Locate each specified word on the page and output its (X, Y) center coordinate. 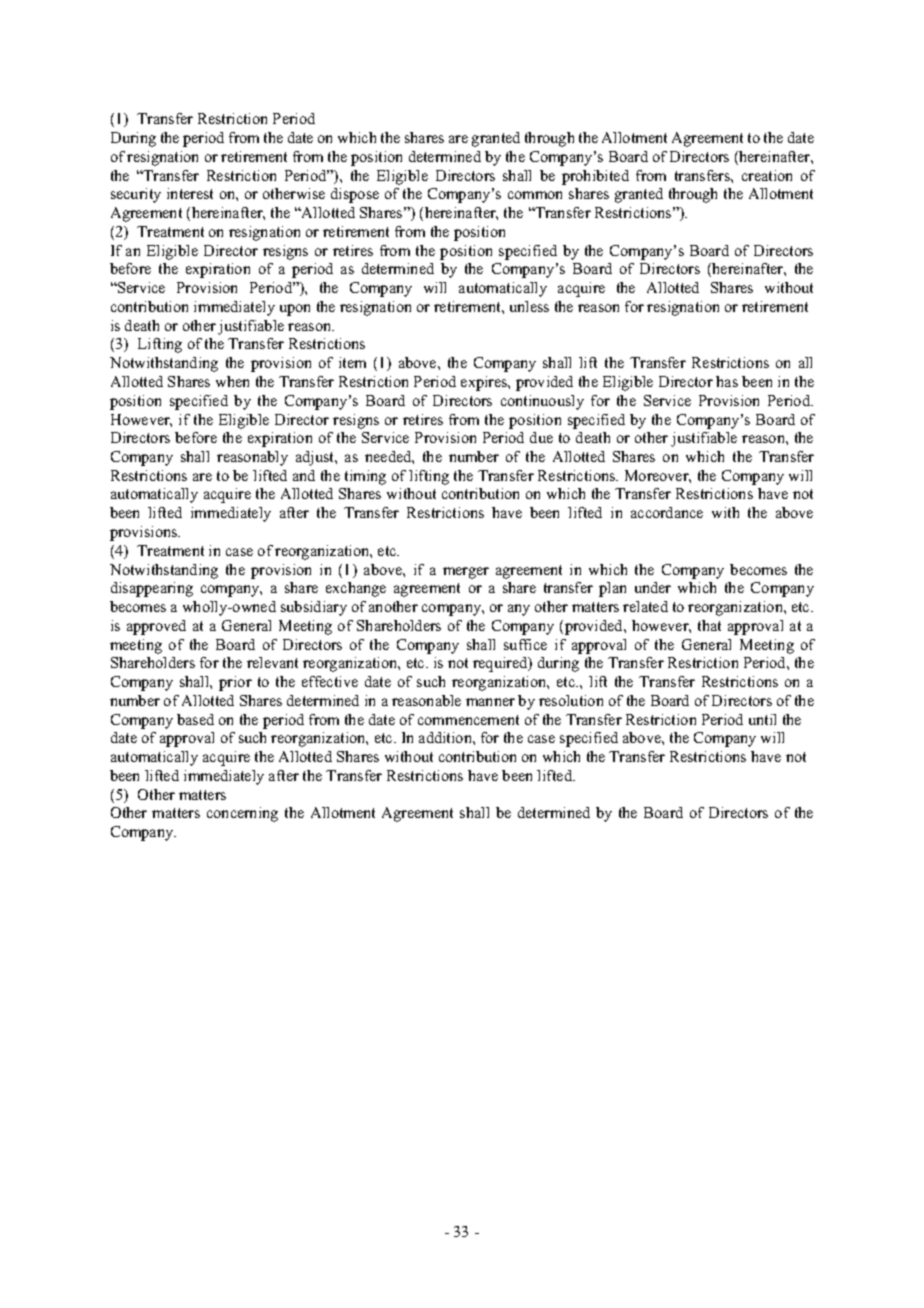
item (352, 362)
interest (190, 193)
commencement (468, 720)
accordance (667, 512)
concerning (242, 814)
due (541, 437)
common (535, 195)
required (501, 664)
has (727, 381)
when (232, 381)
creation (767, 175)
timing (365, 477)
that (709, 625)
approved (156, 627)
